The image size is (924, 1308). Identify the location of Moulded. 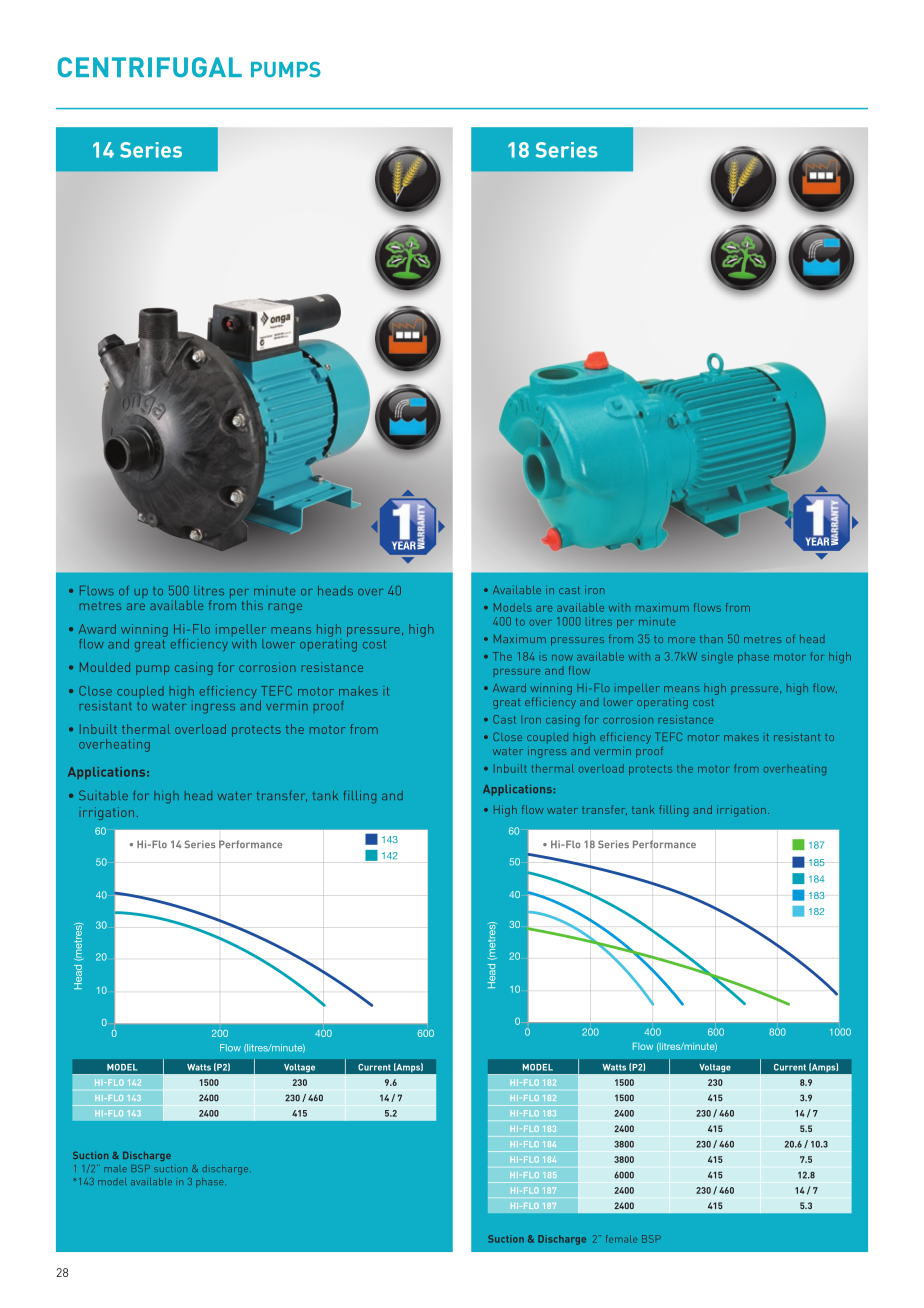
(105, 667).
